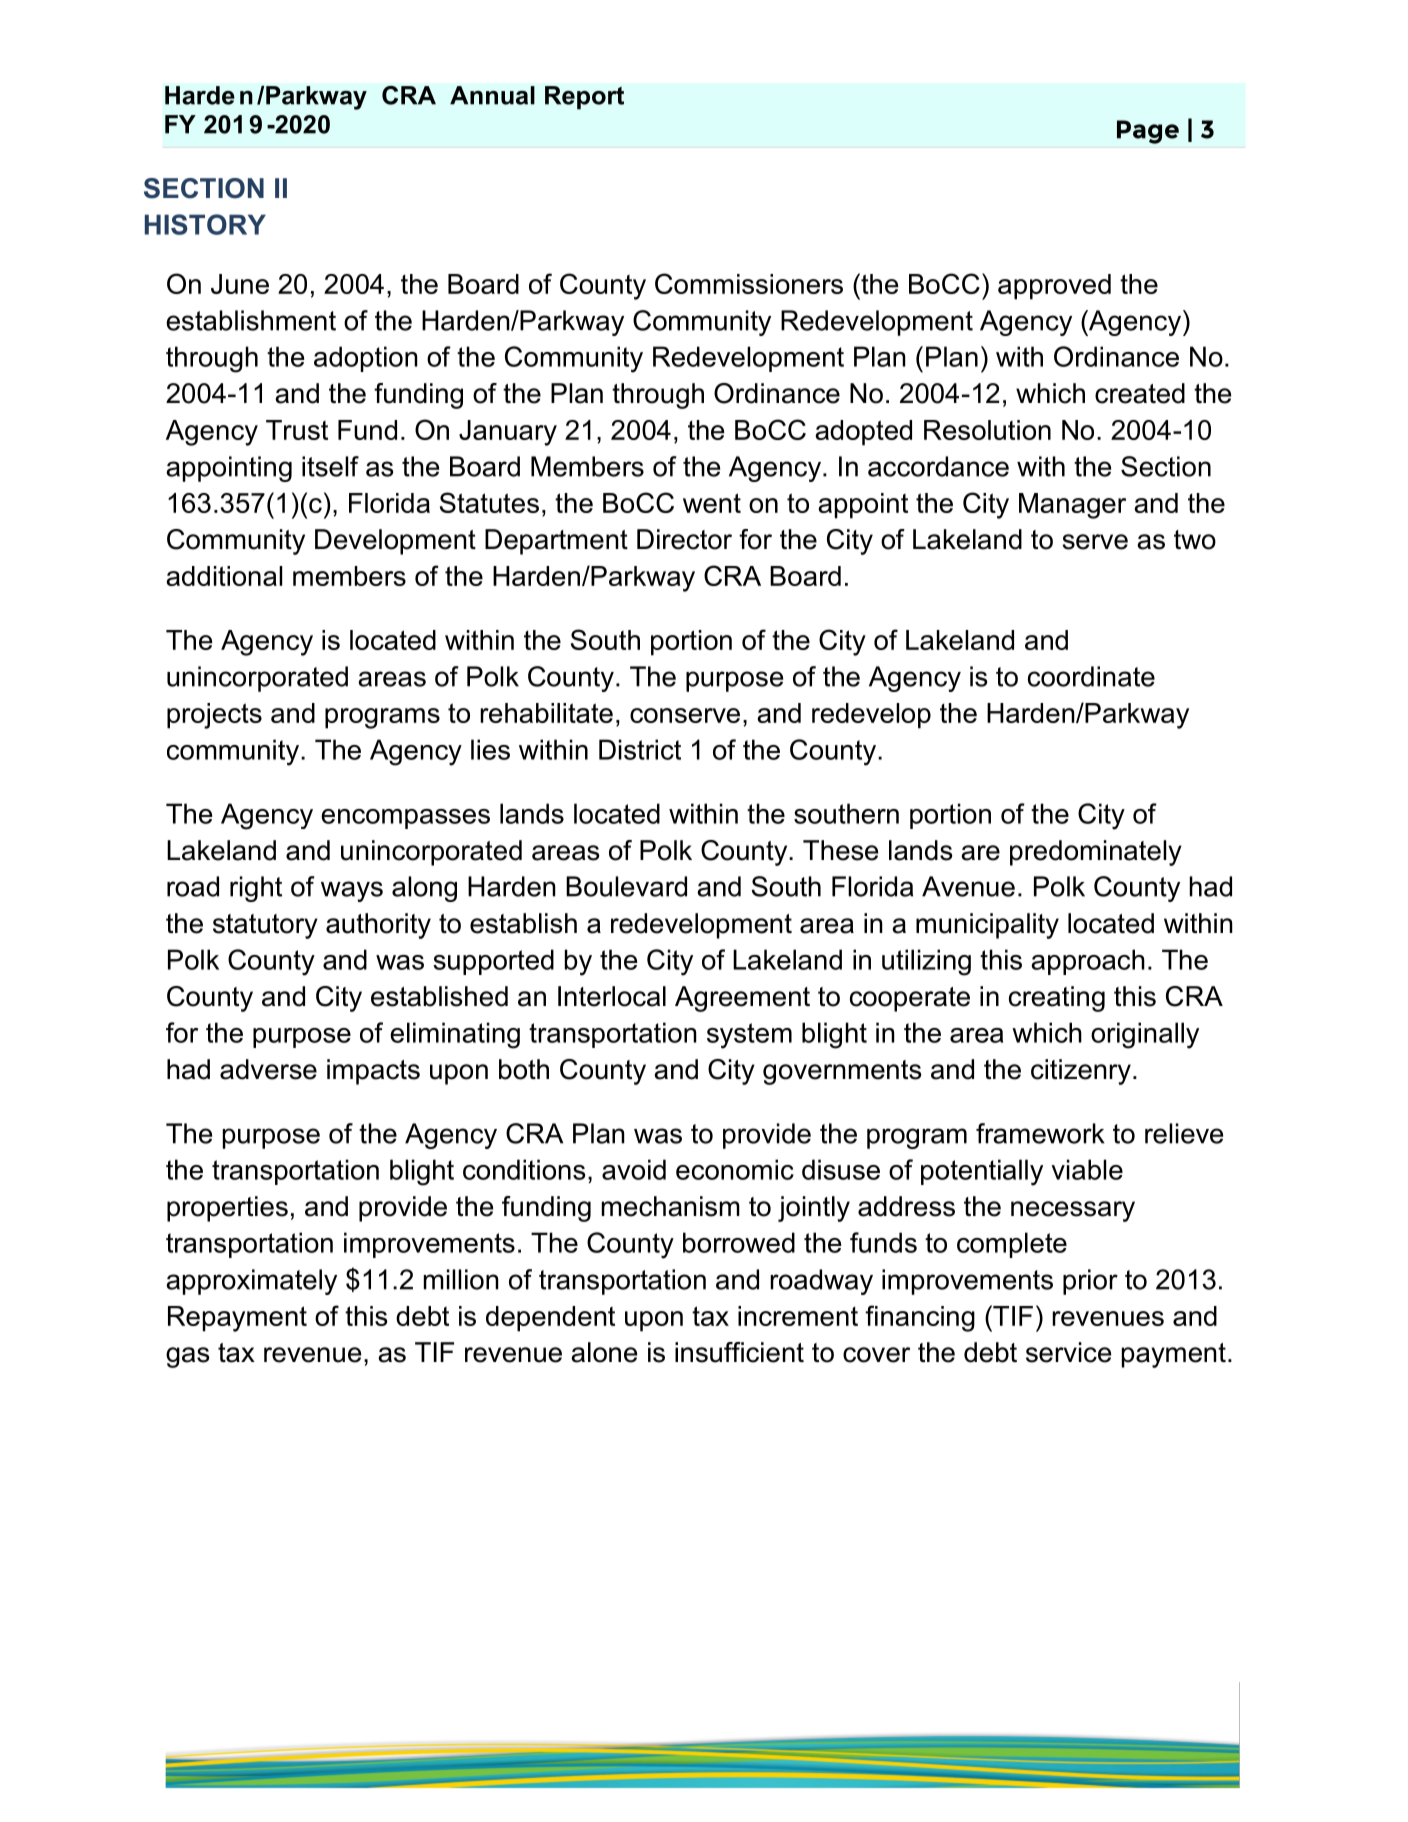 The width and height of the image is (1408, 1822). What do you see at coordinates (265, 926) in the image?
I see `statutory` at bounding box center [265, 926].
